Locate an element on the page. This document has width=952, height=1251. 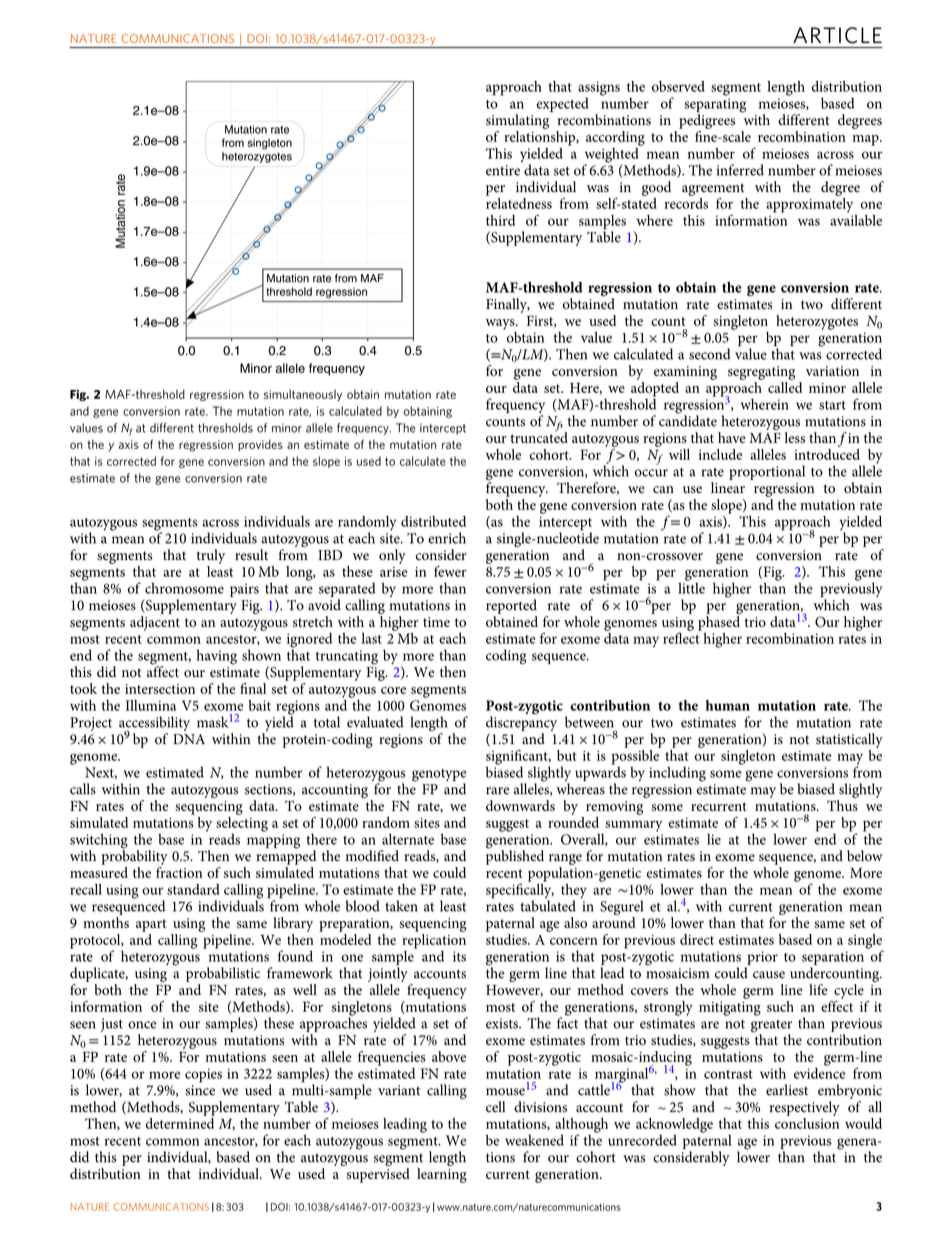
simultaneously is located at coordinates (303, 395).
